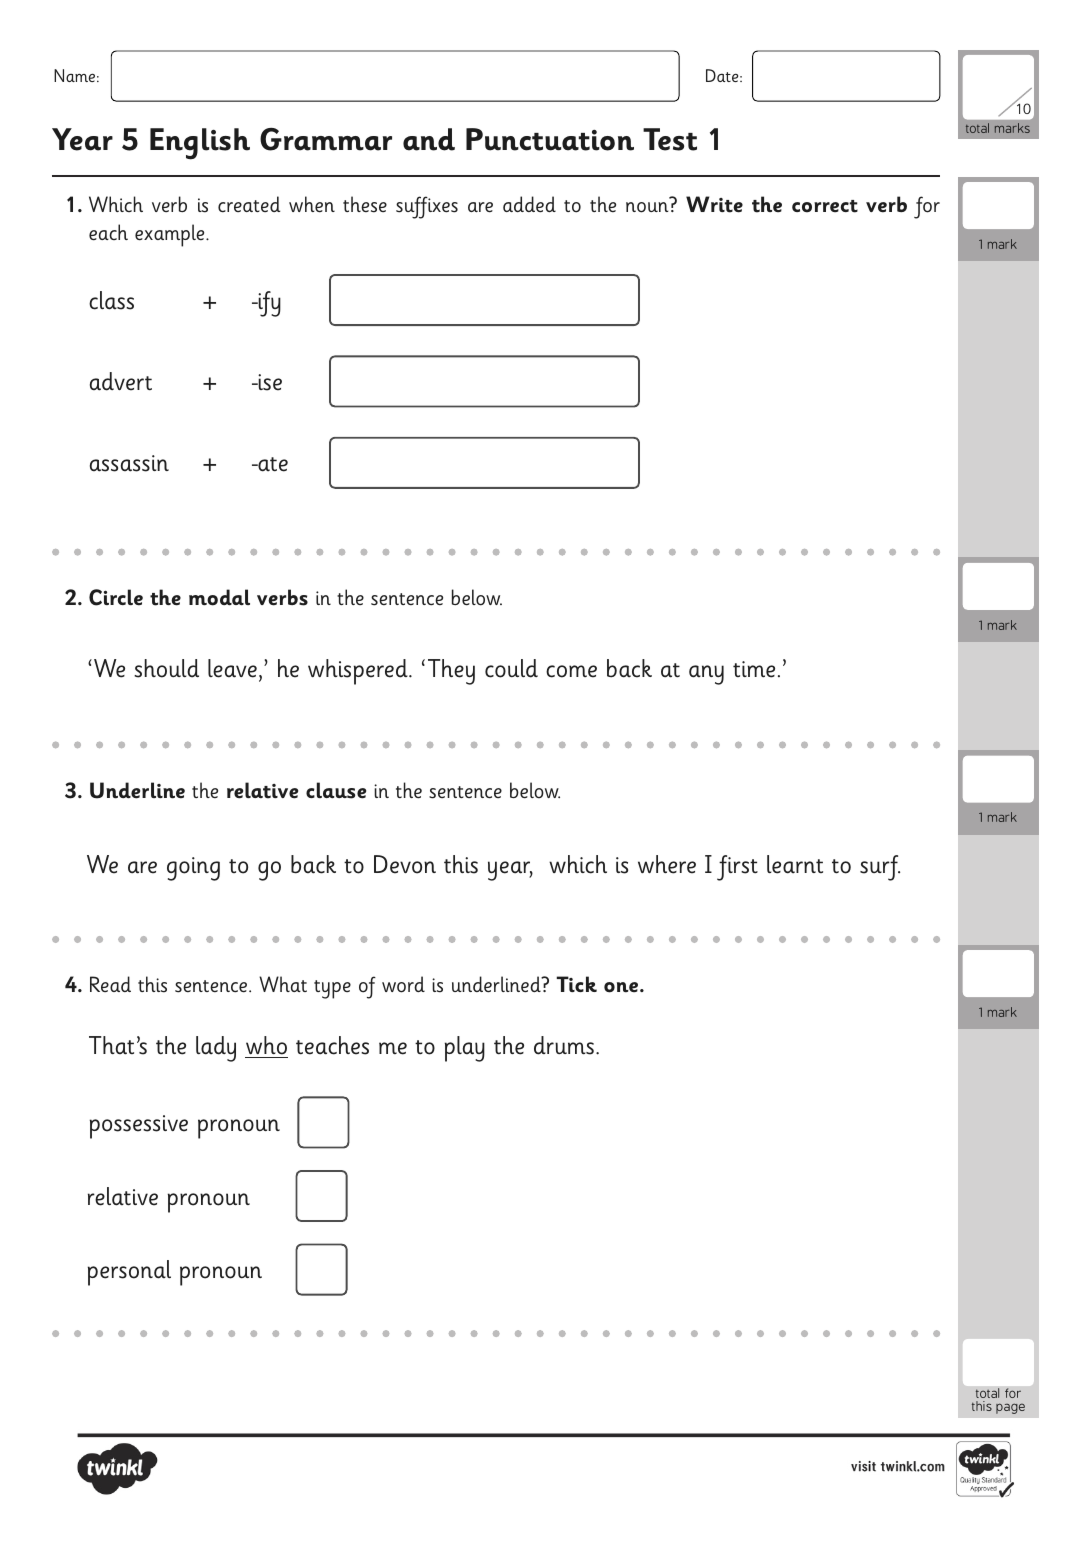 The height and width of the page is (1543, 1091). Describe the element at coordinates (880, 868) in the page. I see `surf` at that location.
